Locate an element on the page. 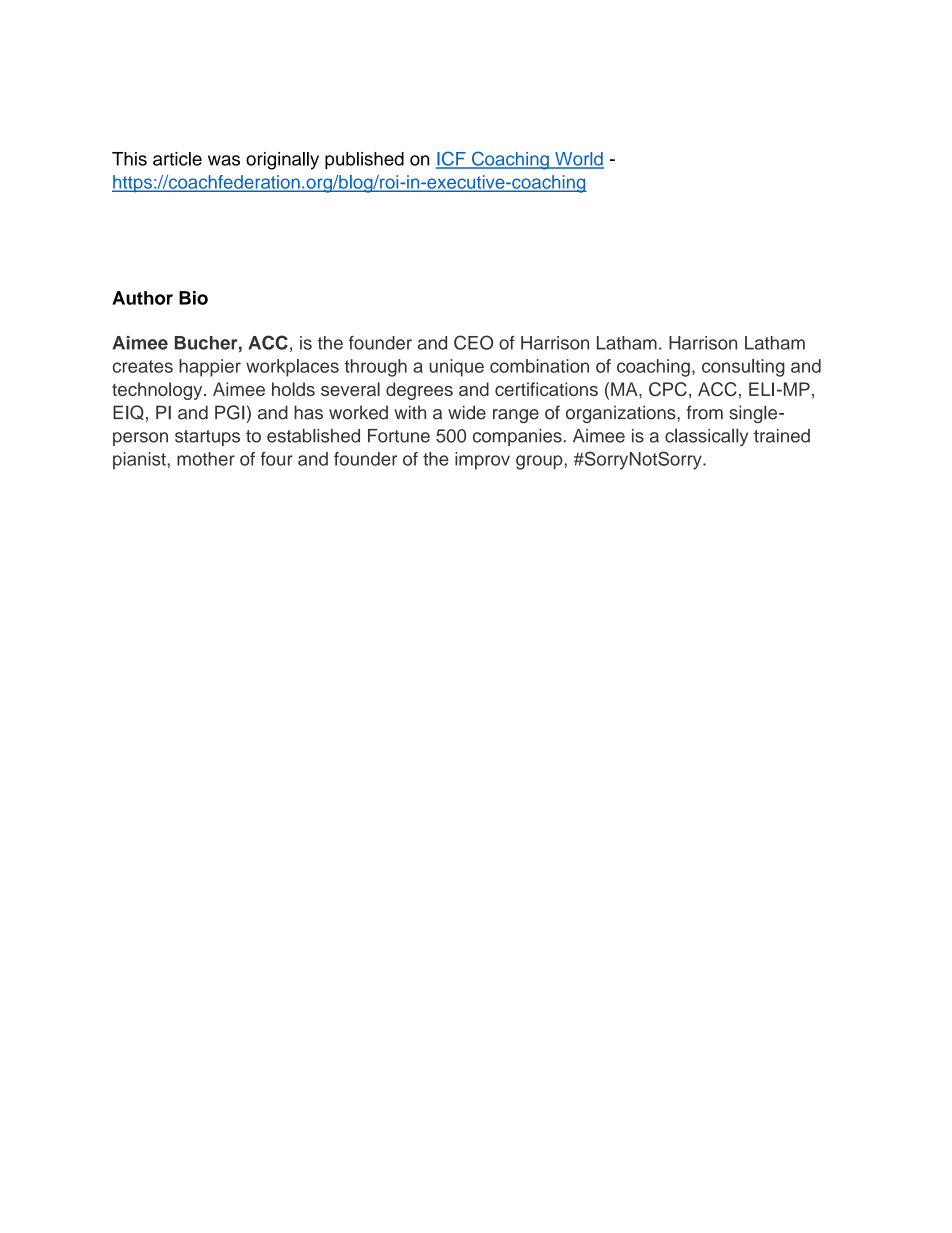 The width and height of the image is (952, 1233). was is located at coordinates (224, 160).
